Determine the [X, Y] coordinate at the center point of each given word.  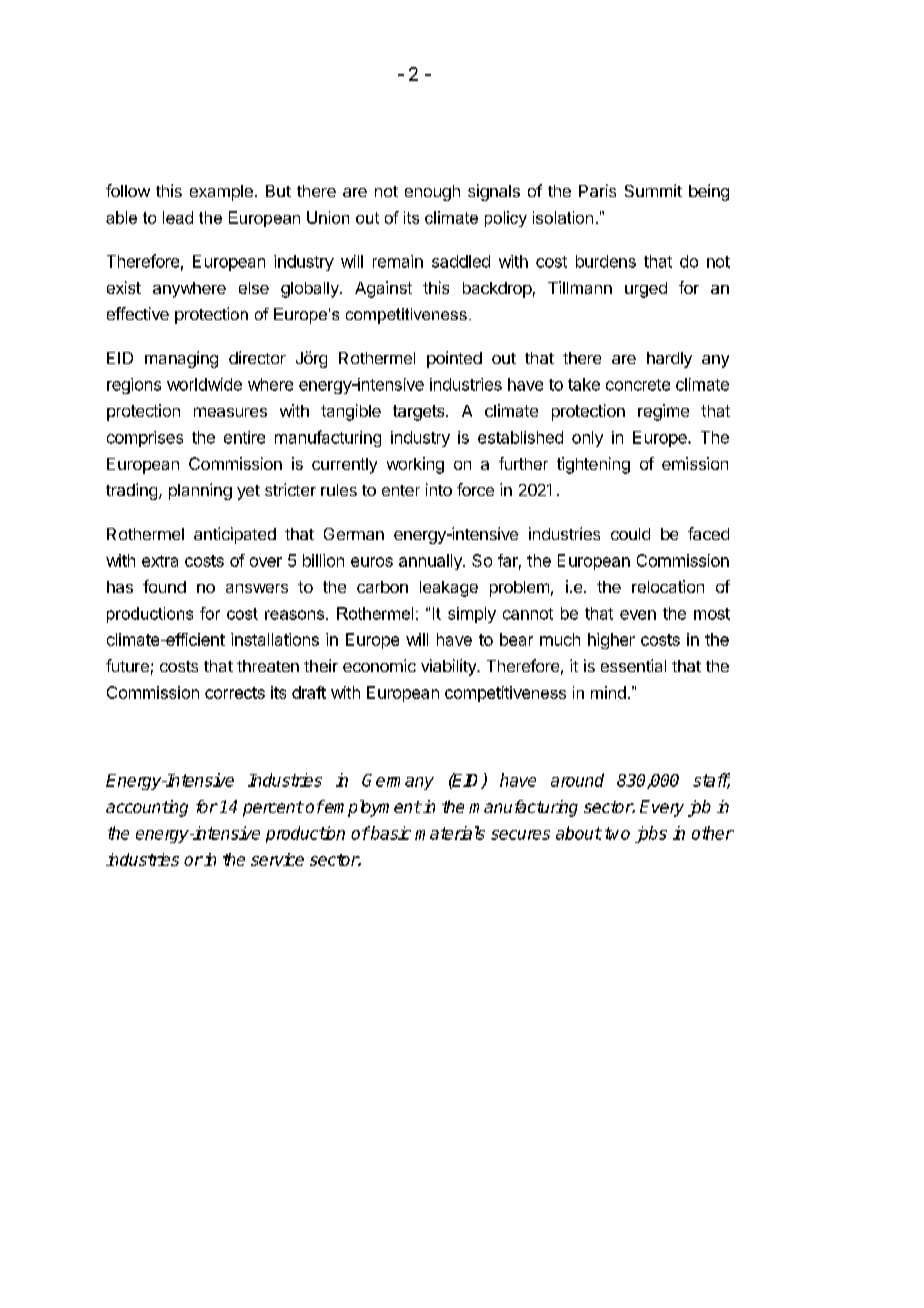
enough [432, 193]
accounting [147, 808]
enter [401, 490]
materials [450, 833]
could [630, 534]
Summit [653, 190]
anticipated [235, 535]
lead [178, 217]
